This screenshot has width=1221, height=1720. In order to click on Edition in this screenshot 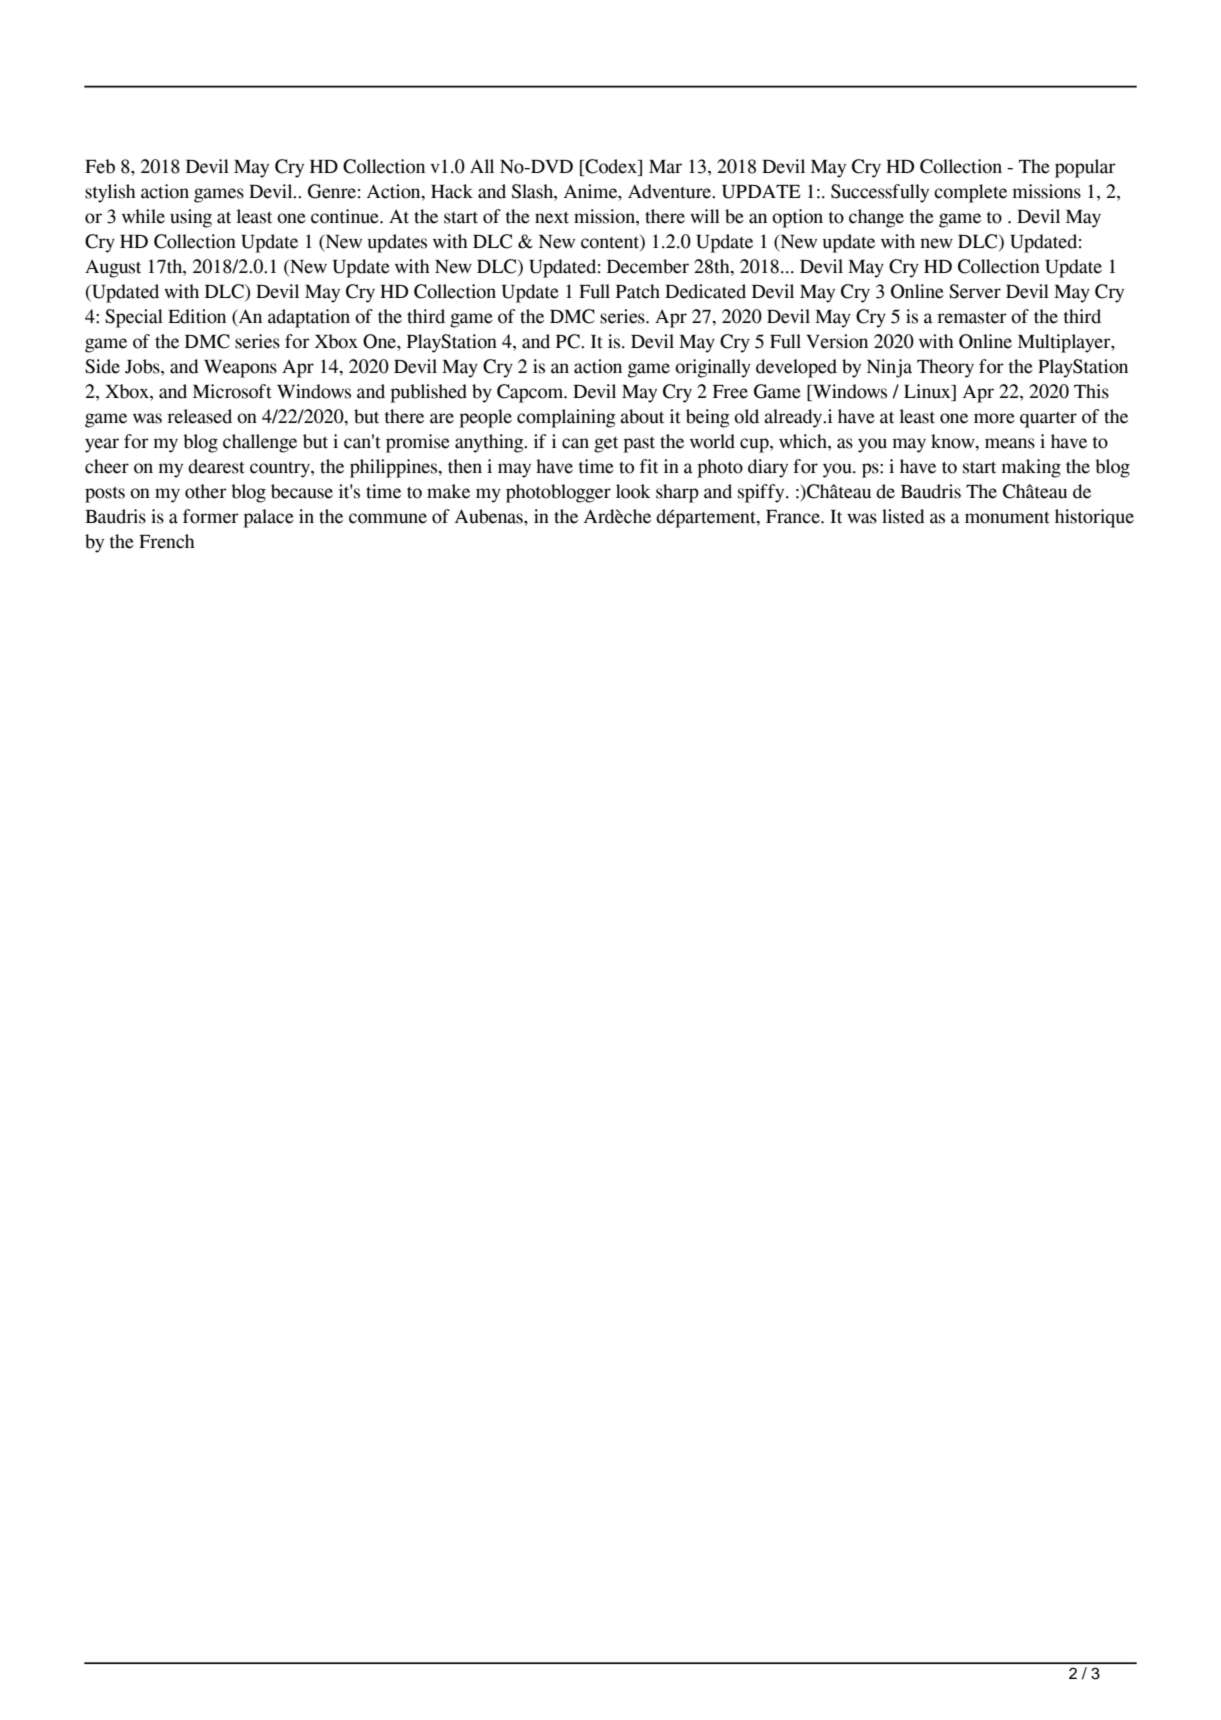, I will do `click(197, 316)`.
